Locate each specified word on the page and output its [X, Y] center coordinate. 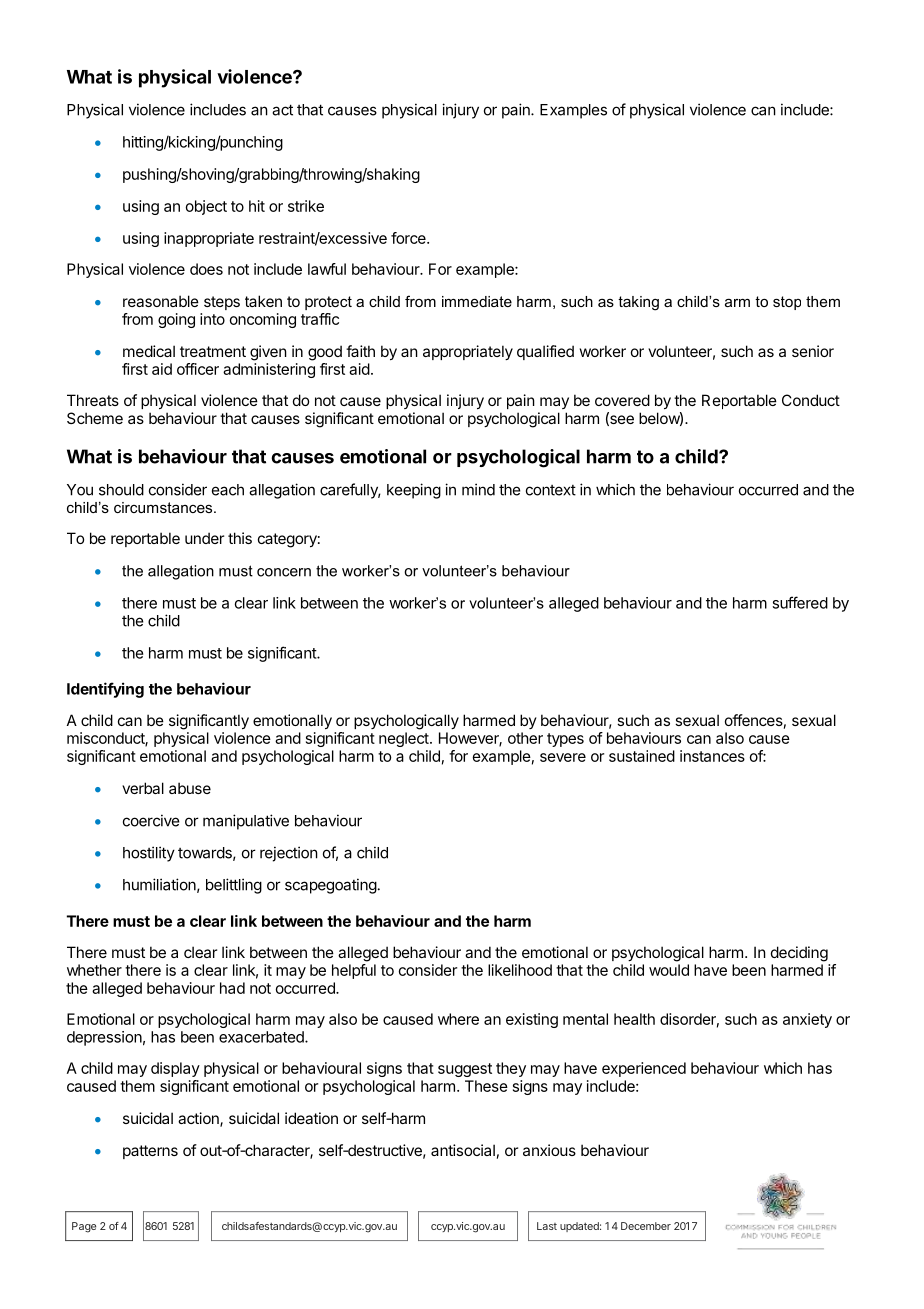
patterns [150, 1152]
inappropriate [209, 239]
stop [787, 303]
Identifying [105, 690]
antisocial [463, 1150]
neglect [404, 739]
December [646, 1226]
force [409, 238]
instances [712, 756]
